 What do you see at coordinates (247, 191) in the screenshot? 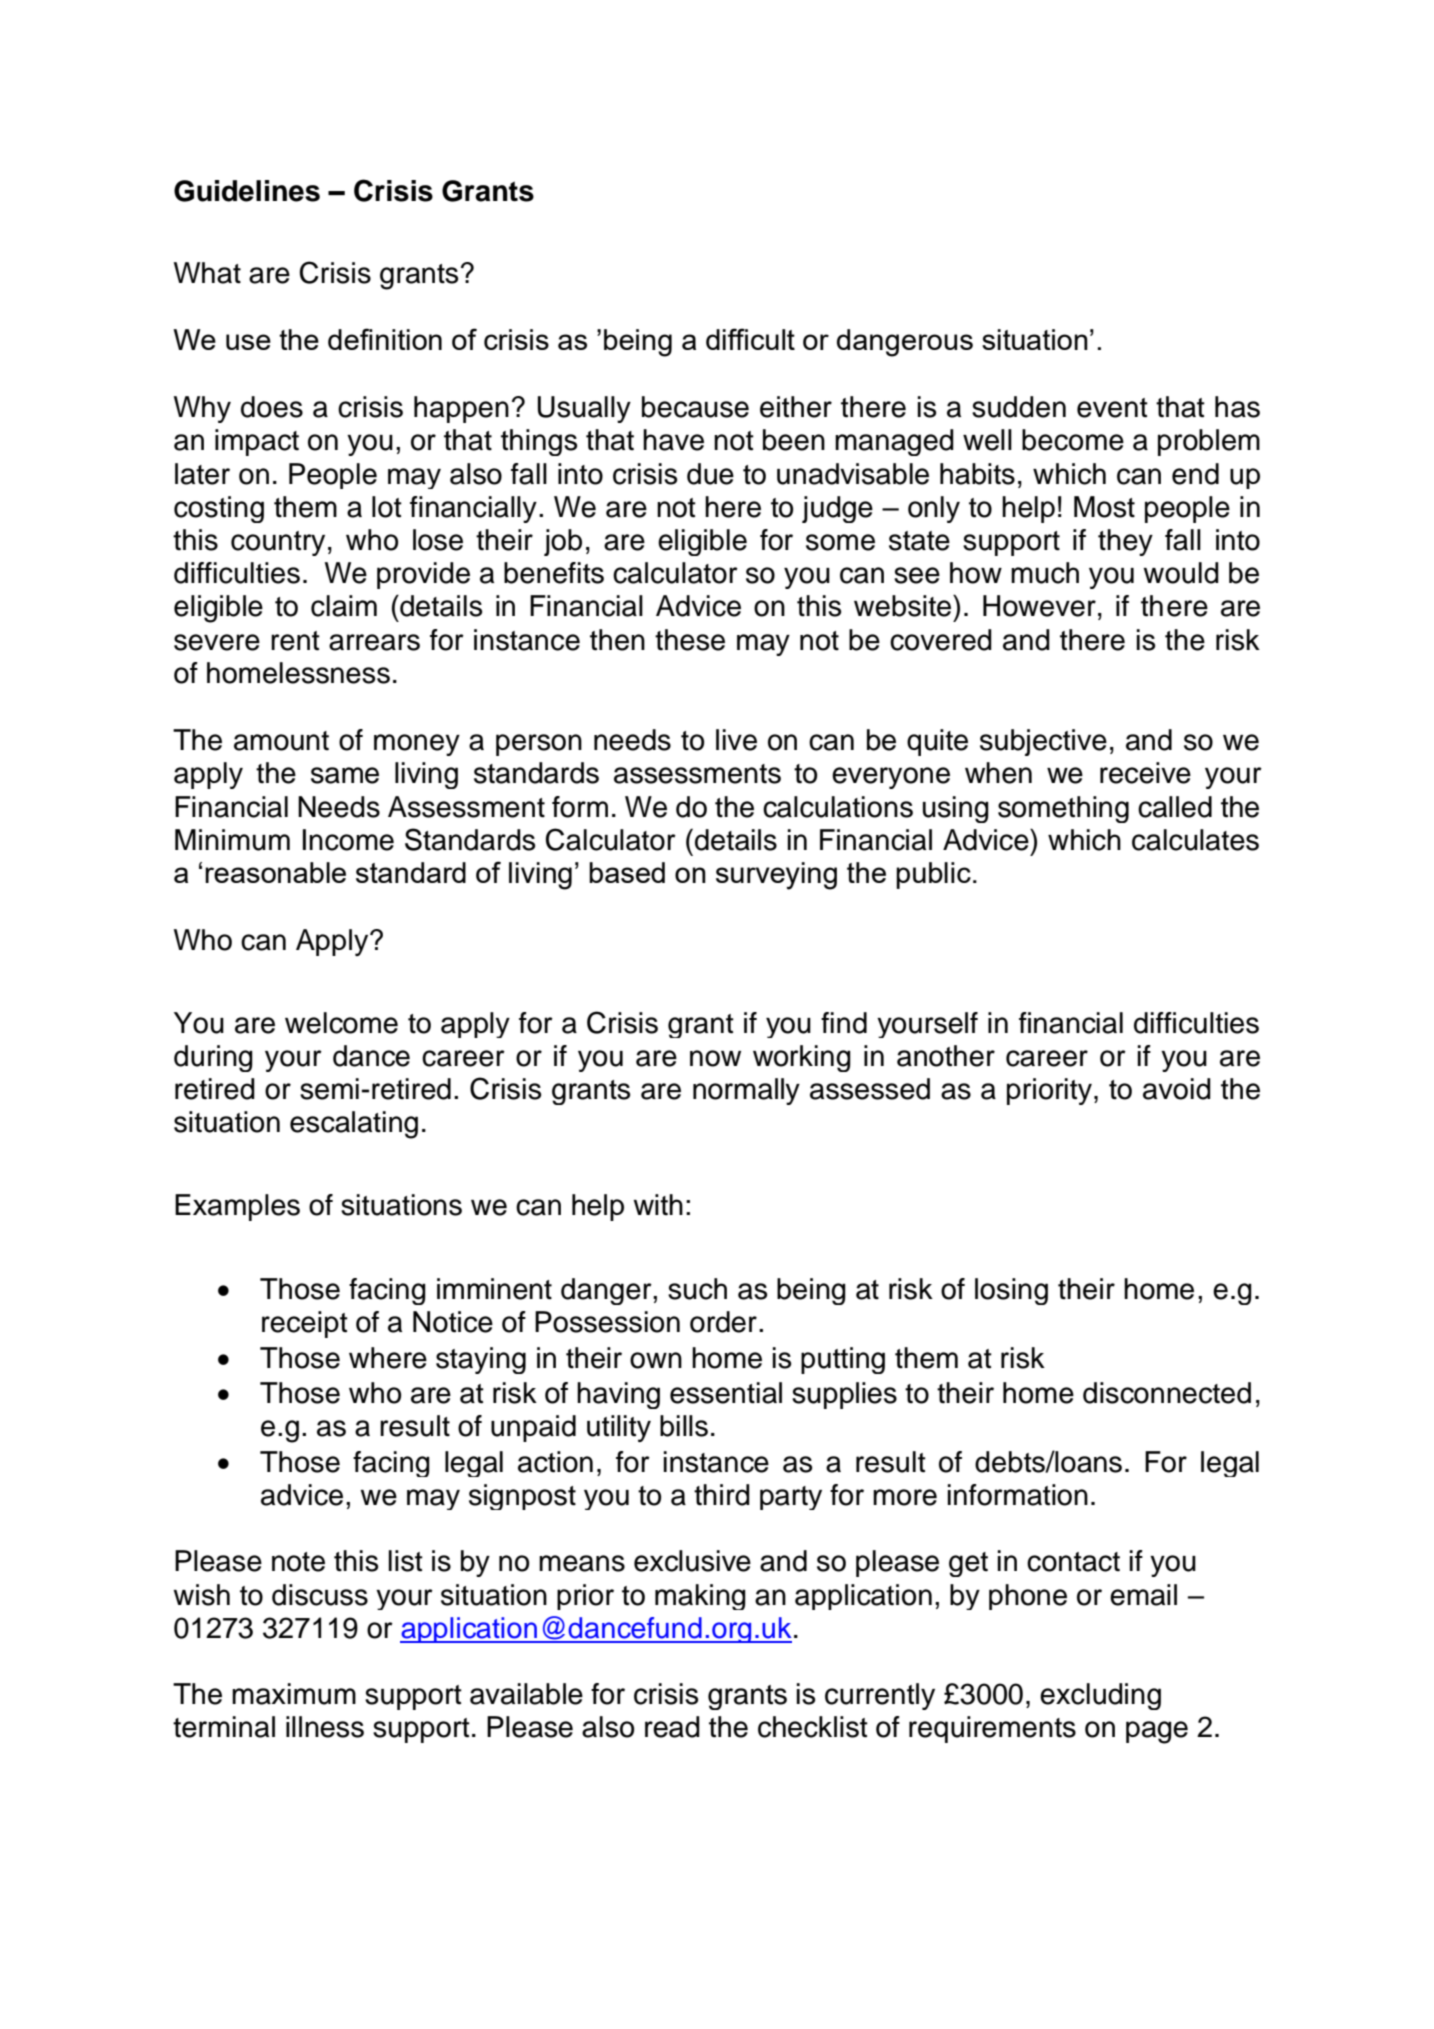
I see `Guidelines` at bounding box center [247, 191].
